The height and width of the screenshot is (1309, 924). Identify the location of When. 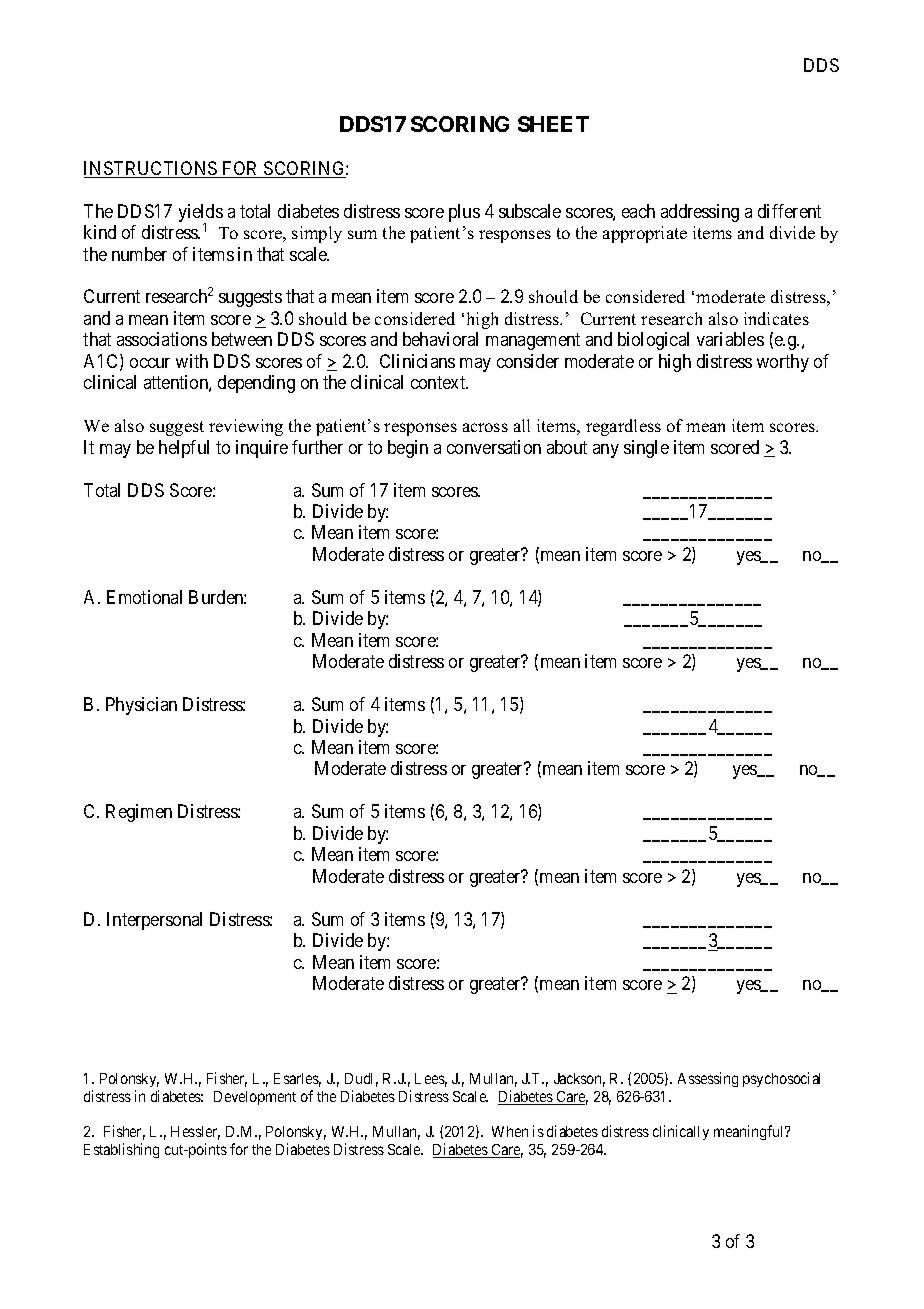
(510, 1131).
